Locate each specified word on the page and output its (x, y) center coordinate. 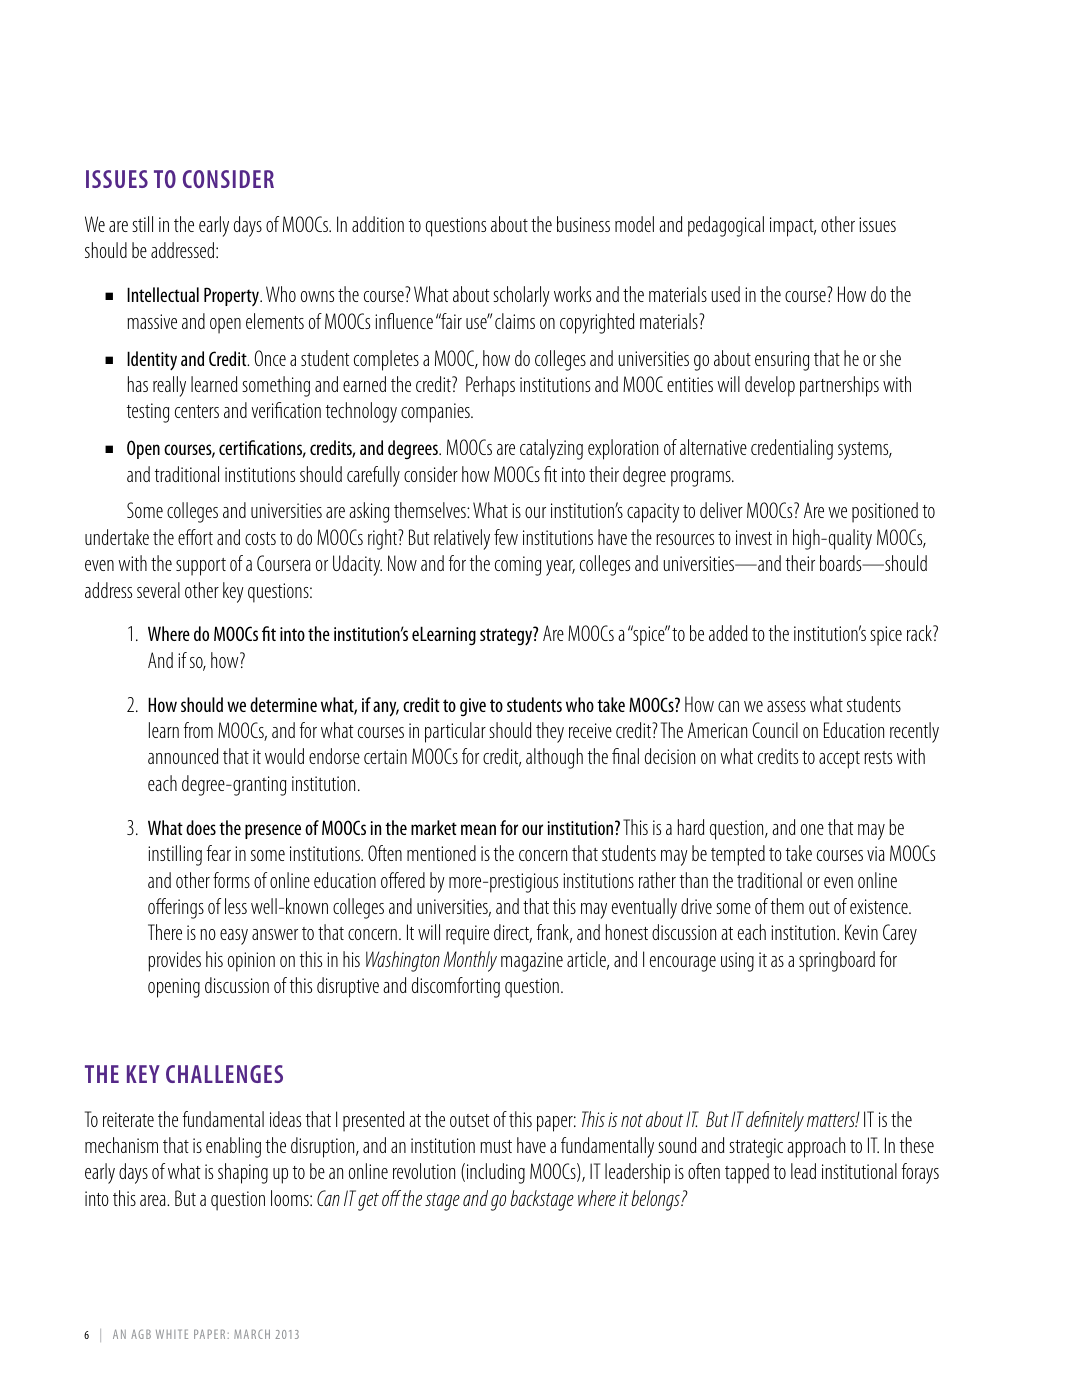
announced (183, 756)
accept (839, 760)
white (172, 1334)
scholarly (521, 296)
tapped (747, 1173)
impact (793, 227)
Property (233, 296)
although (554, 758)
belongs (657, 1200)
